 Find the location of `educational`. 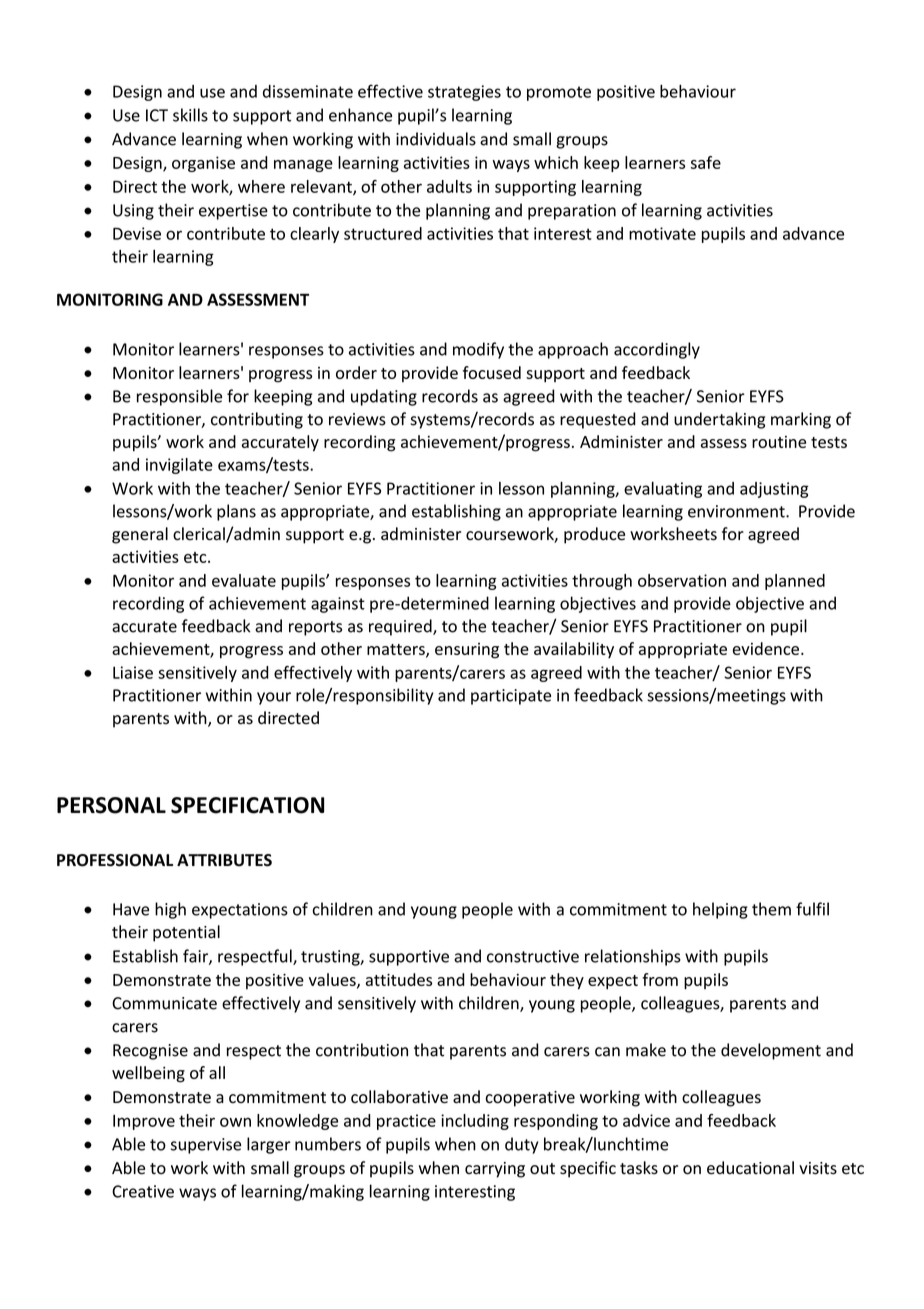

educational is located at coordinates (750, 1168).
